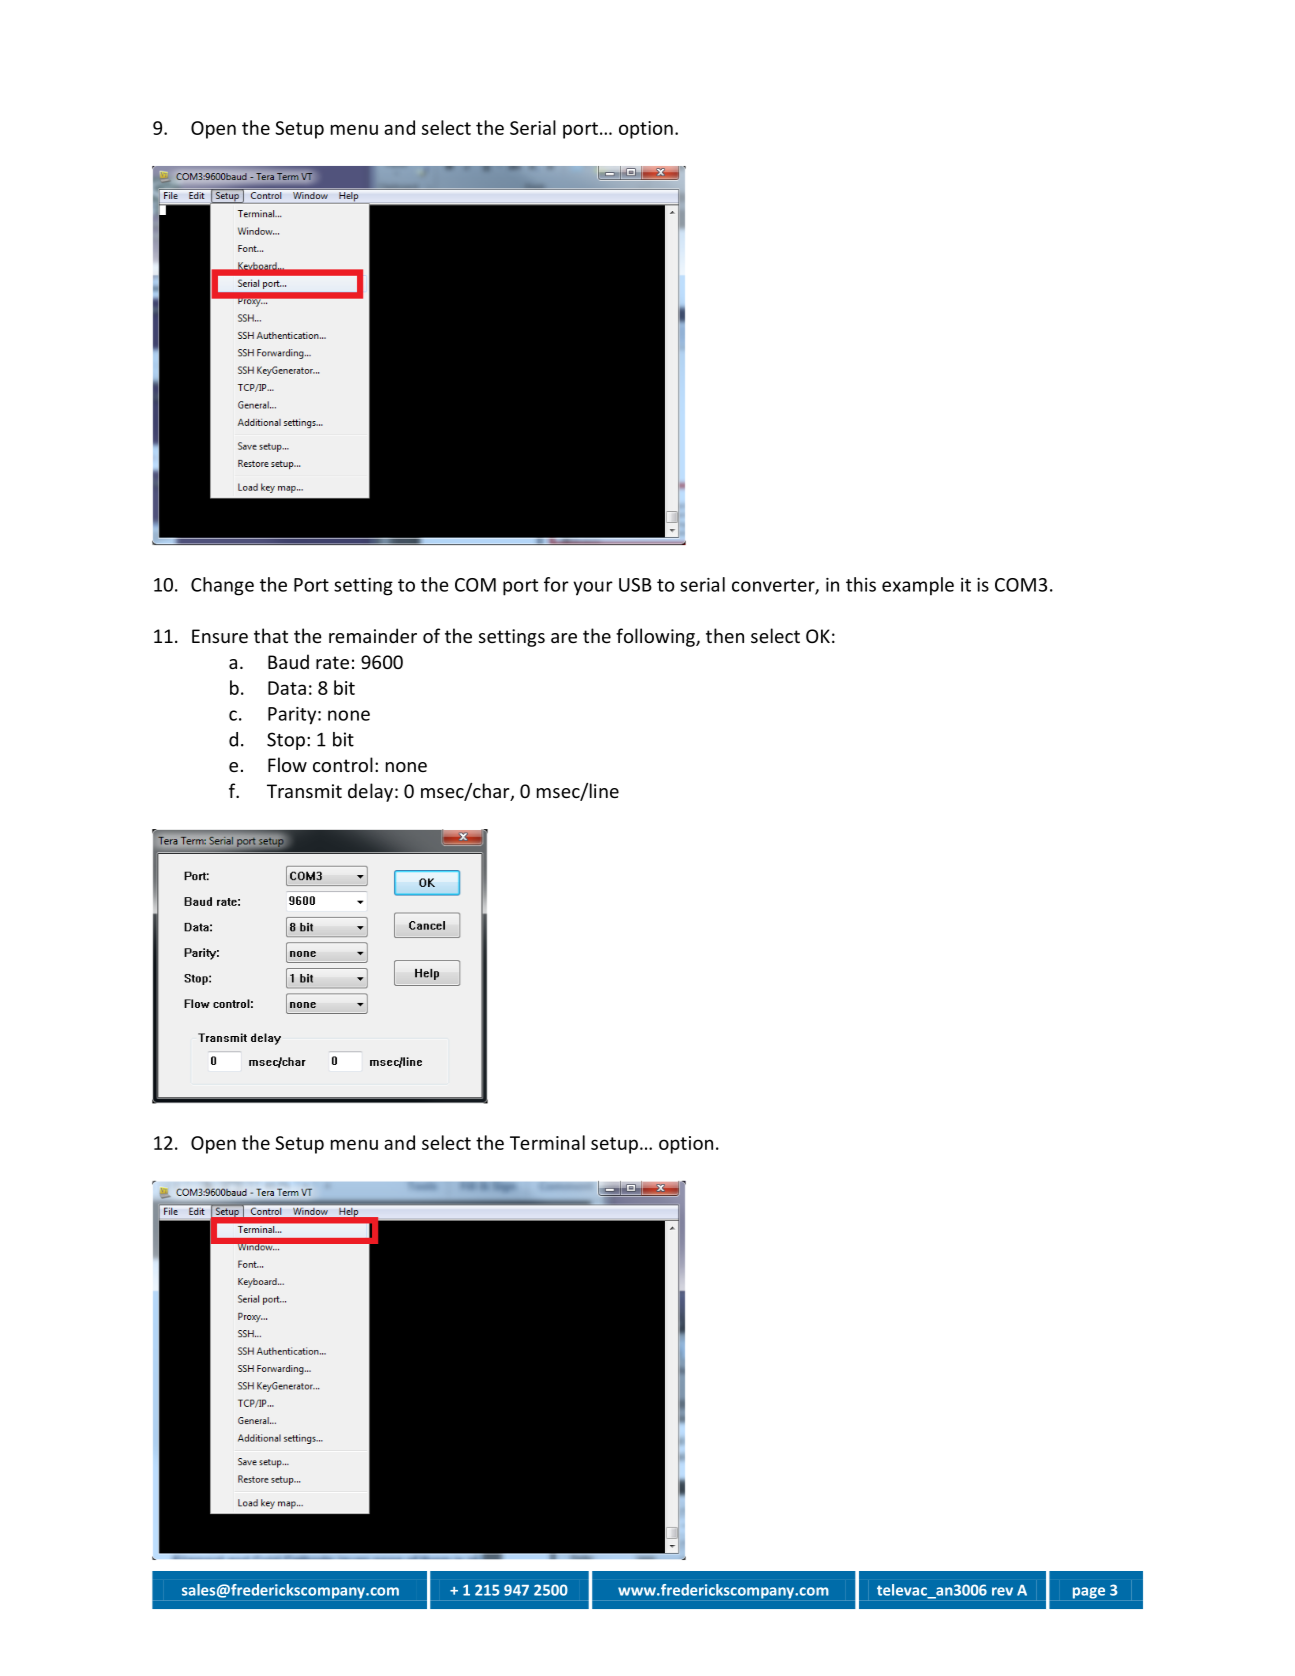 The width and height of the screenshot is (1295, 1676). What do you see at coordinates (373, 635) in the screenshot?
I see `remainder` at bounding box center [373, 635].
